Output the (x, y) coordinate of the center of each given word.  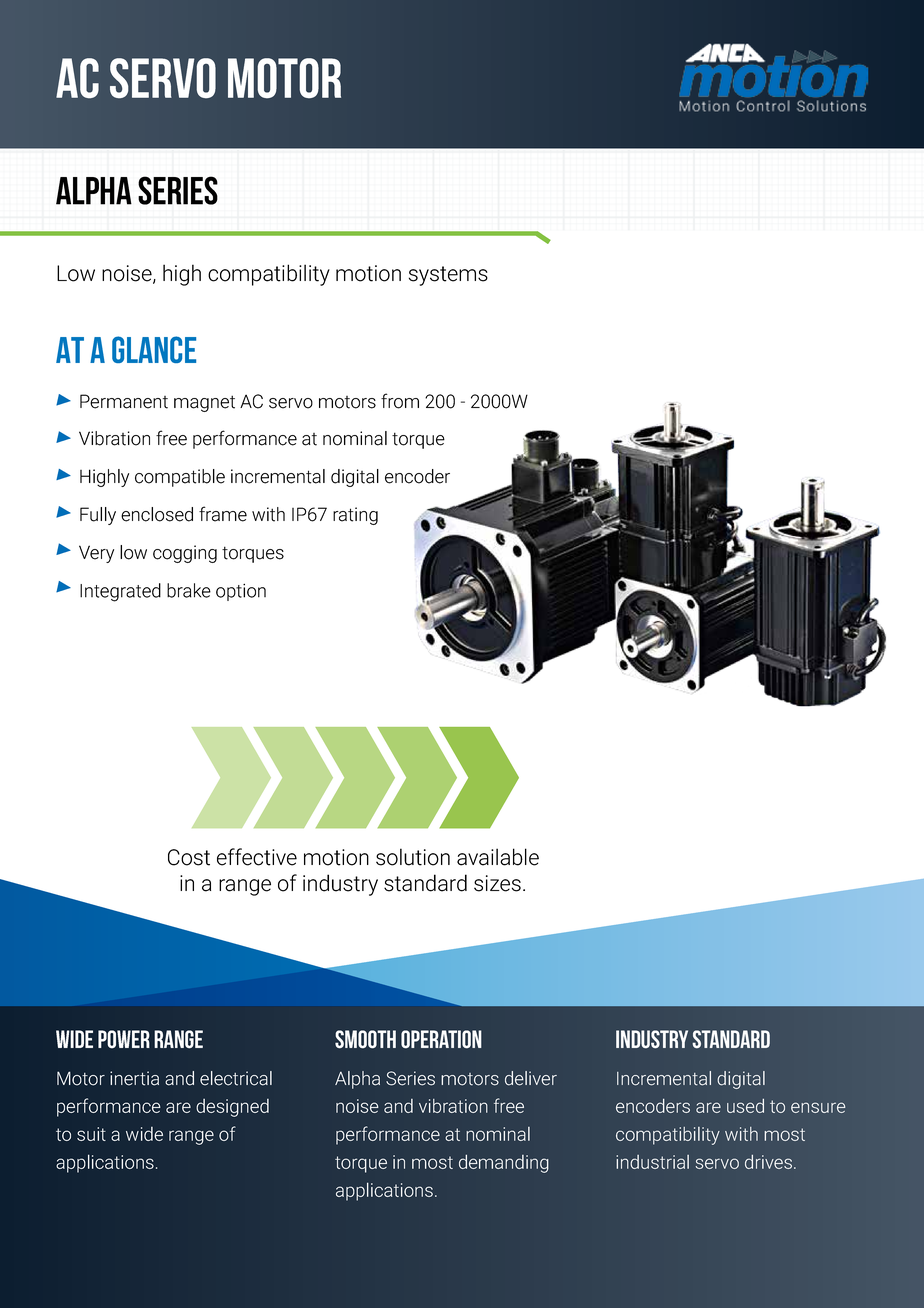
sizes (497, 883)
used (745, 1106)
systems (448, 276)
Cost (189, 857)
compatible (180, 478)
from (400, 401)
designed (232, 1108)
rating (355, 516)
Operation (441, 1039)
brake (189, 590)
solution (413, 857)
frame (223, 514)
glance (154, 349)
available (498, 857)
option (241, 592)
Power (124, 1039)
